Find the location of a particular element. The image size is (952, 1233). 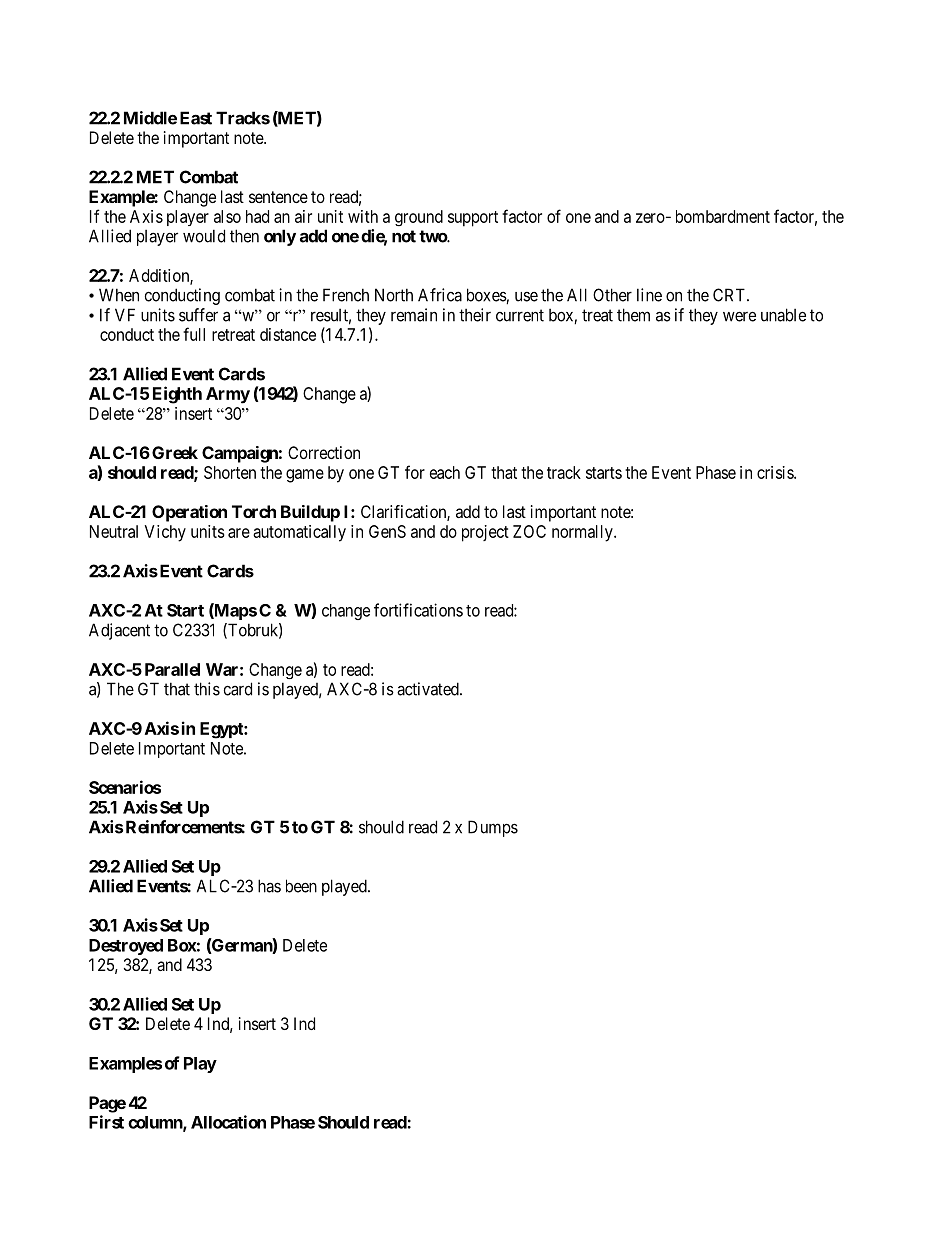

crisis is located at coordinates (776, 472).
